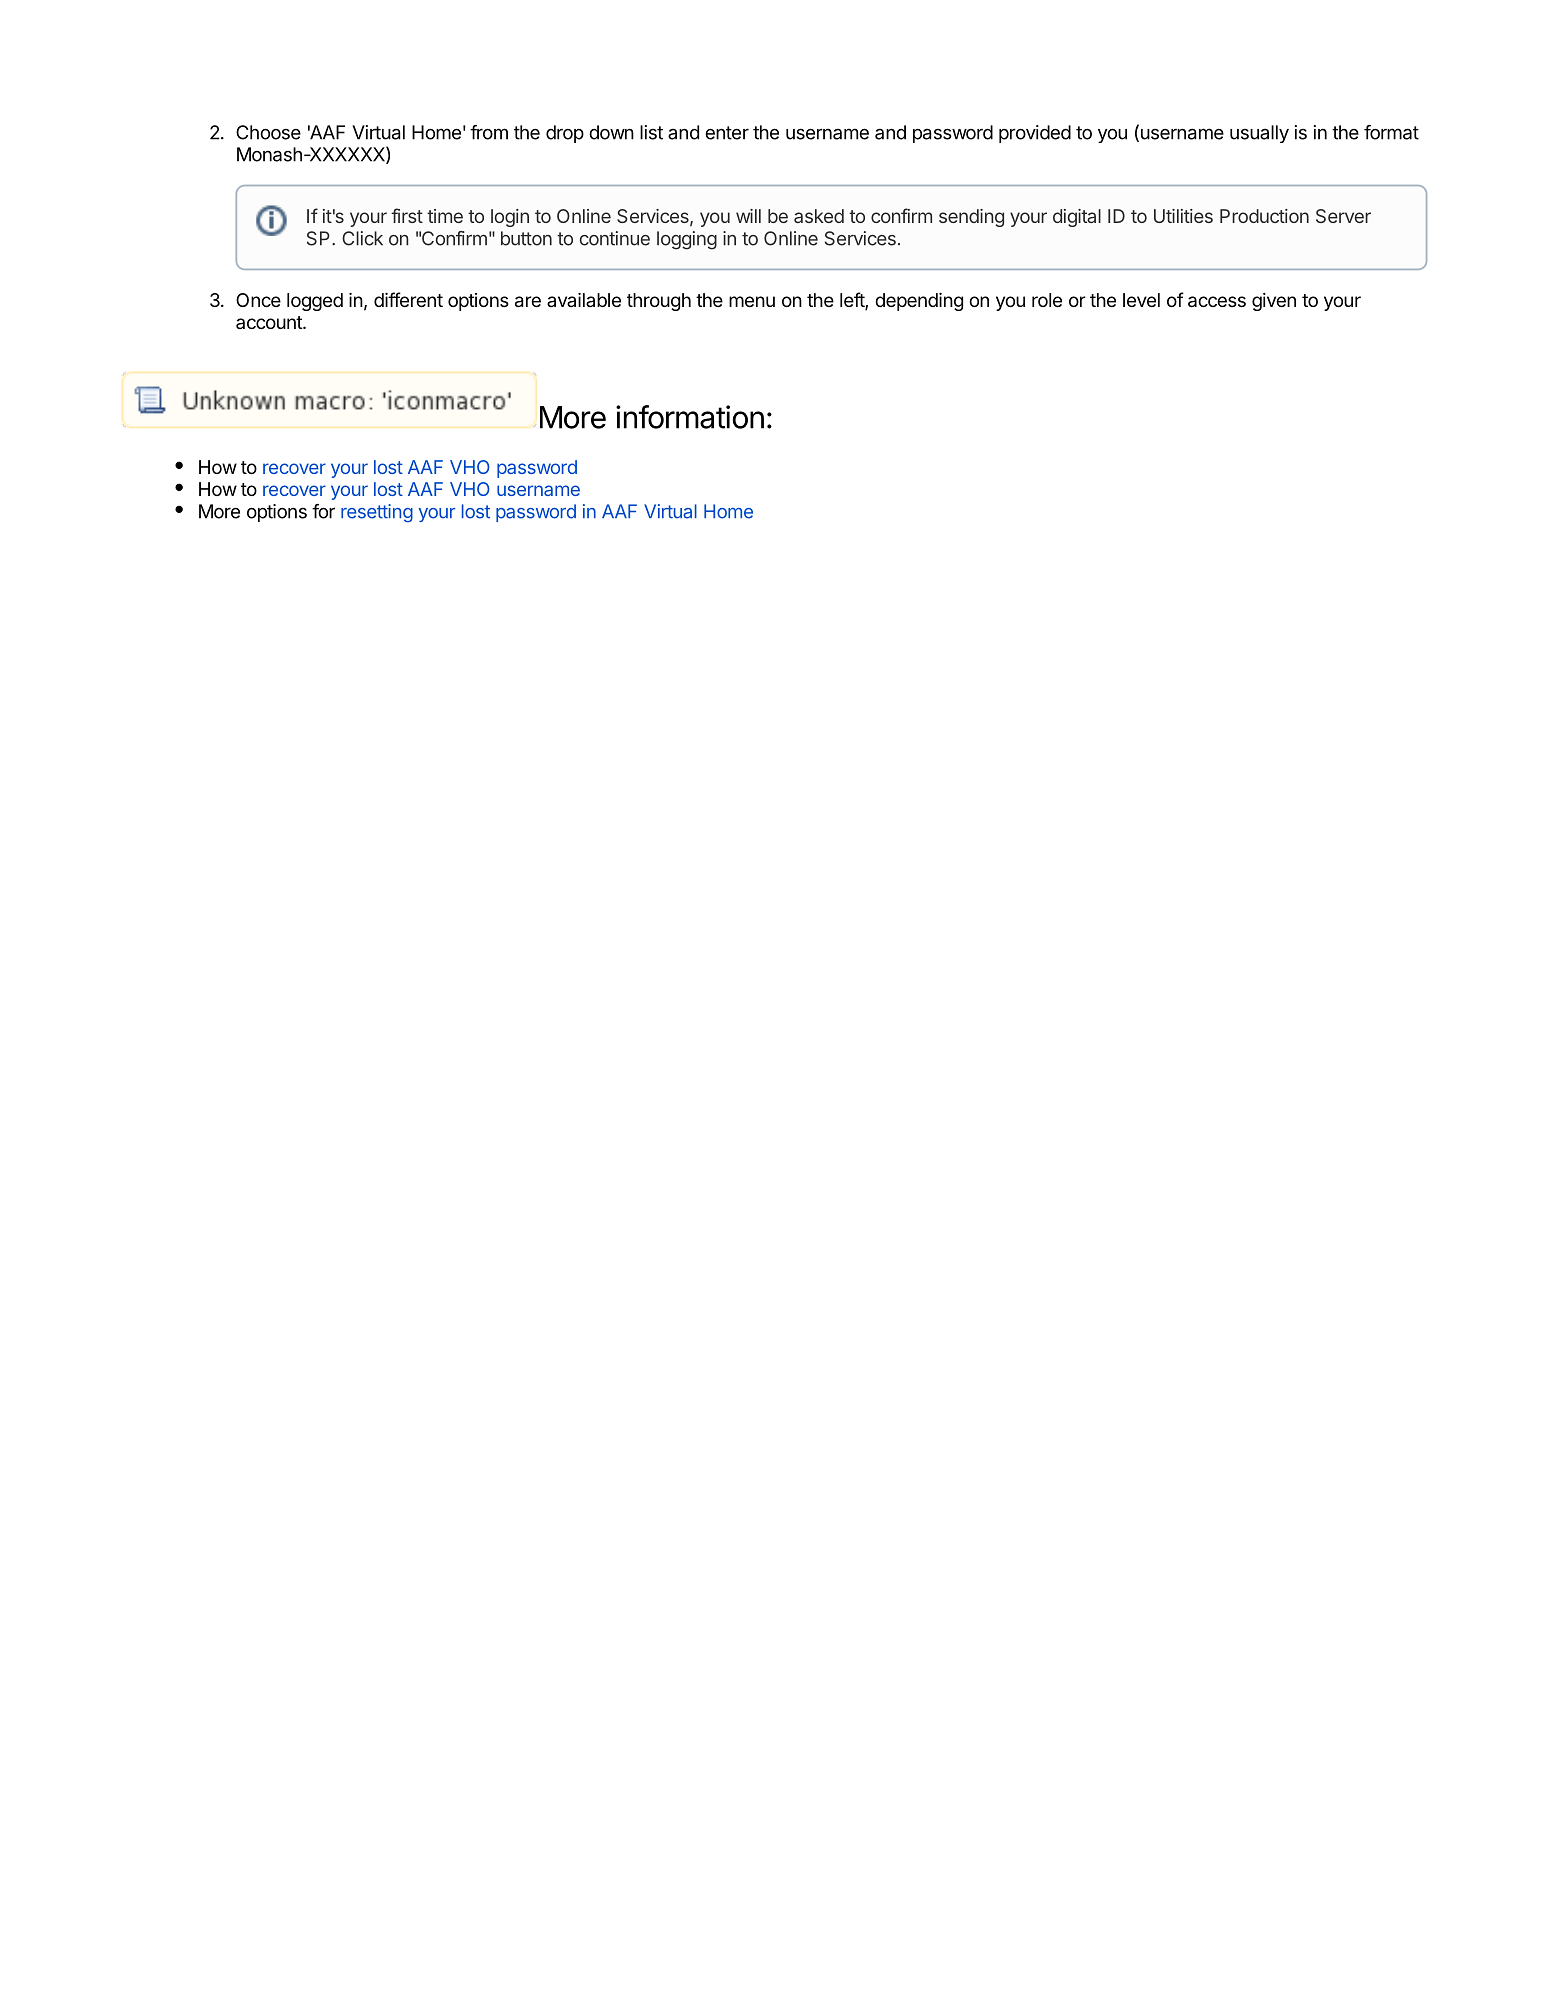 The height and width of the screenshot is (2005, 1549). Describe the element at coordinates (1217, 302) in the screenshot. I see `access` at that location.
